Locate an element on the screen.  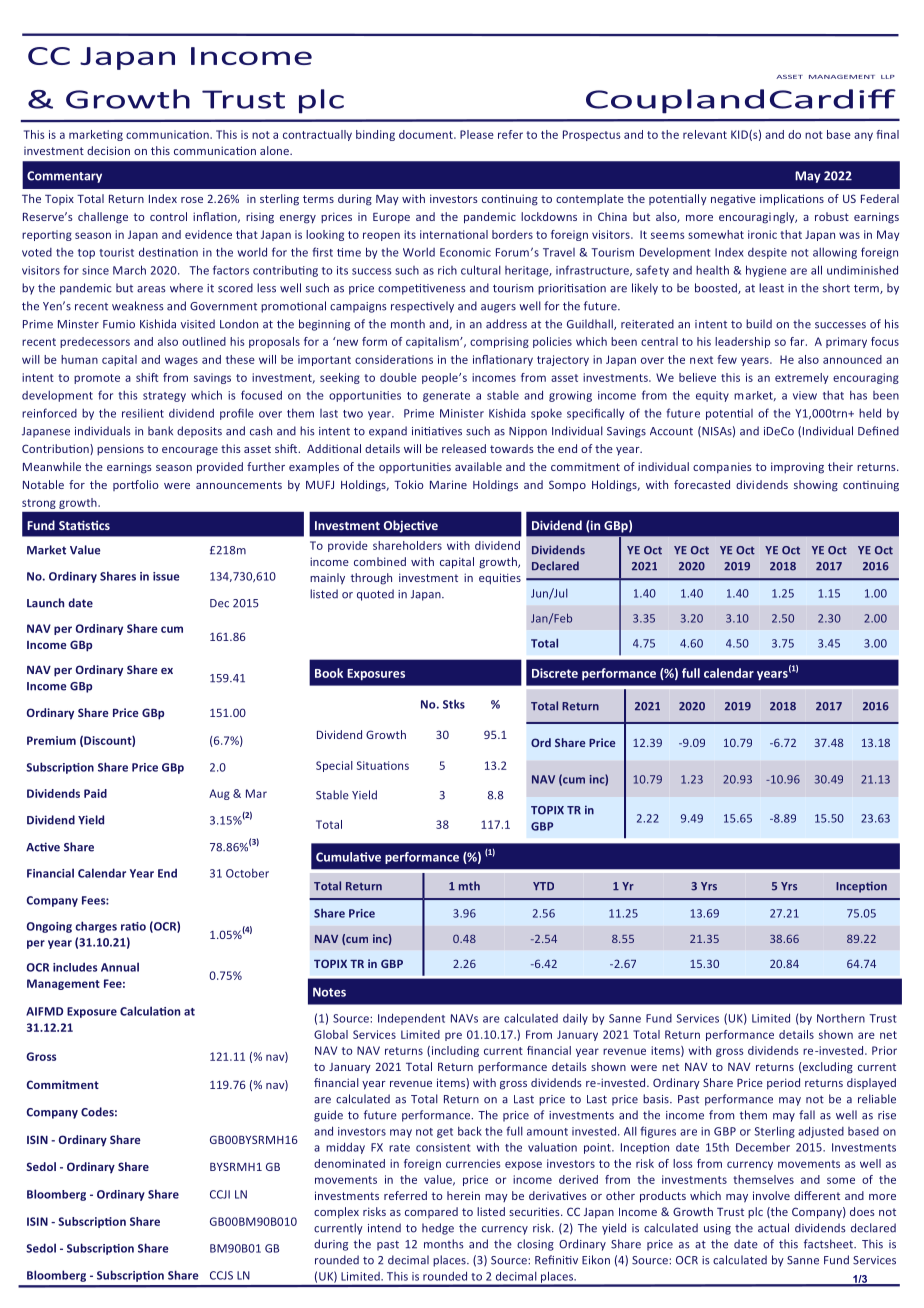
complex is located at coordinates (336, 1212).
